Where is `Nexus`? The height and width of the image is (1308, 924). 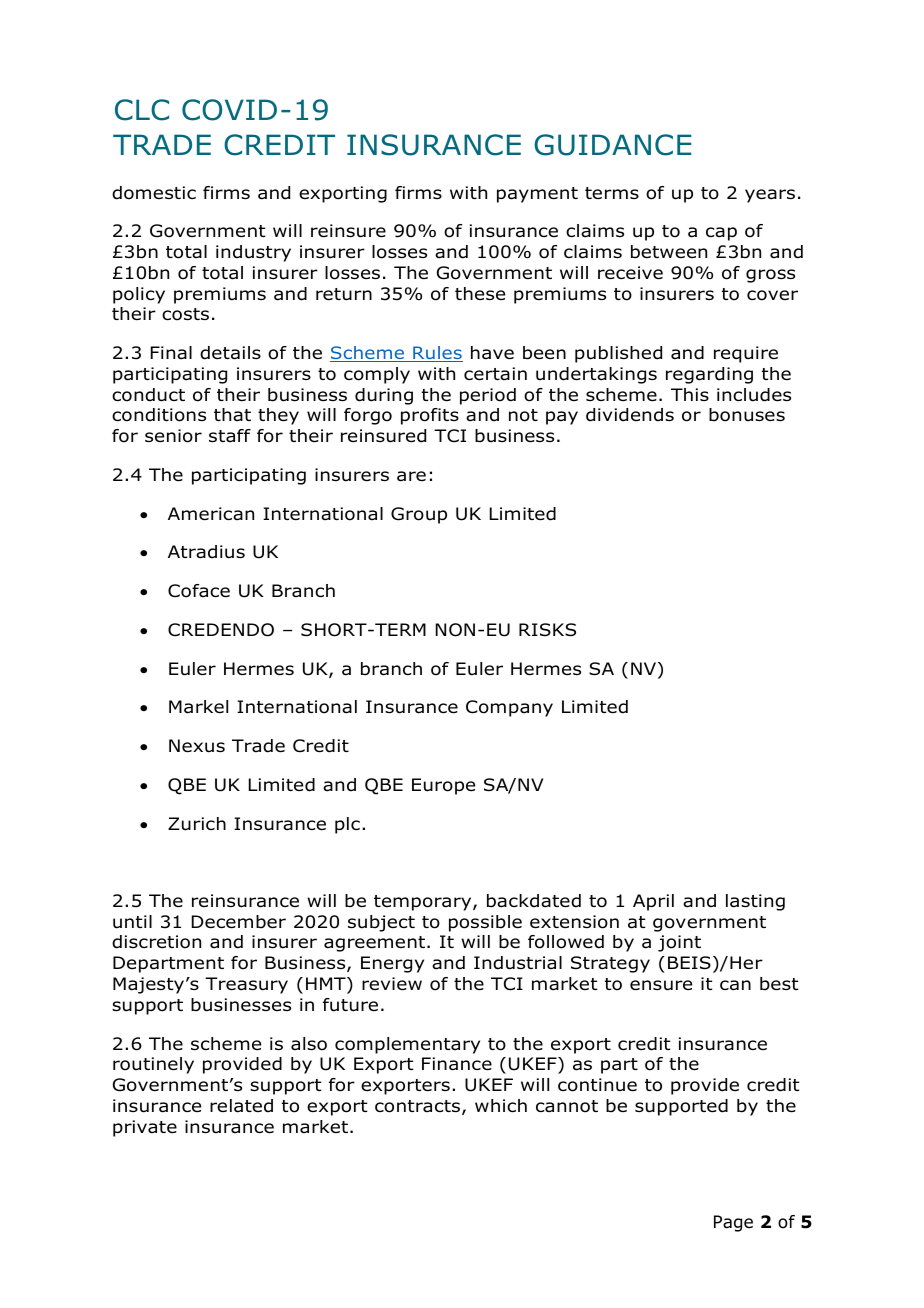 Nexus is located at coordinates (197, 746).
